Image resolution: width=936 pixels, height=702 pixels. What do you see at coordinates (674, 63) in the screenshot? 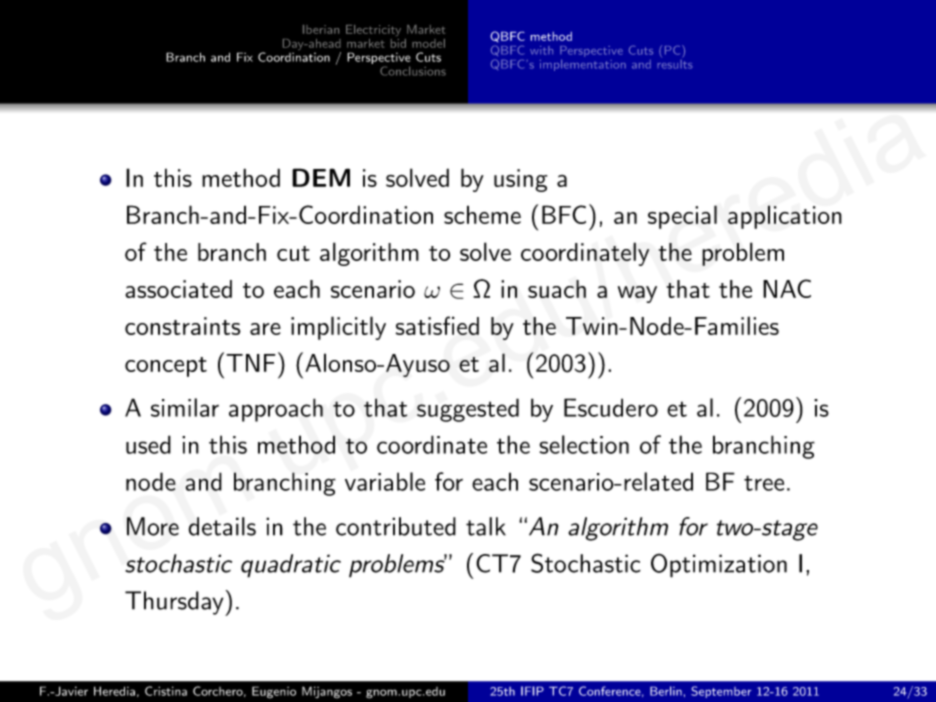
I see `results` at bounding box center [674, 63].
